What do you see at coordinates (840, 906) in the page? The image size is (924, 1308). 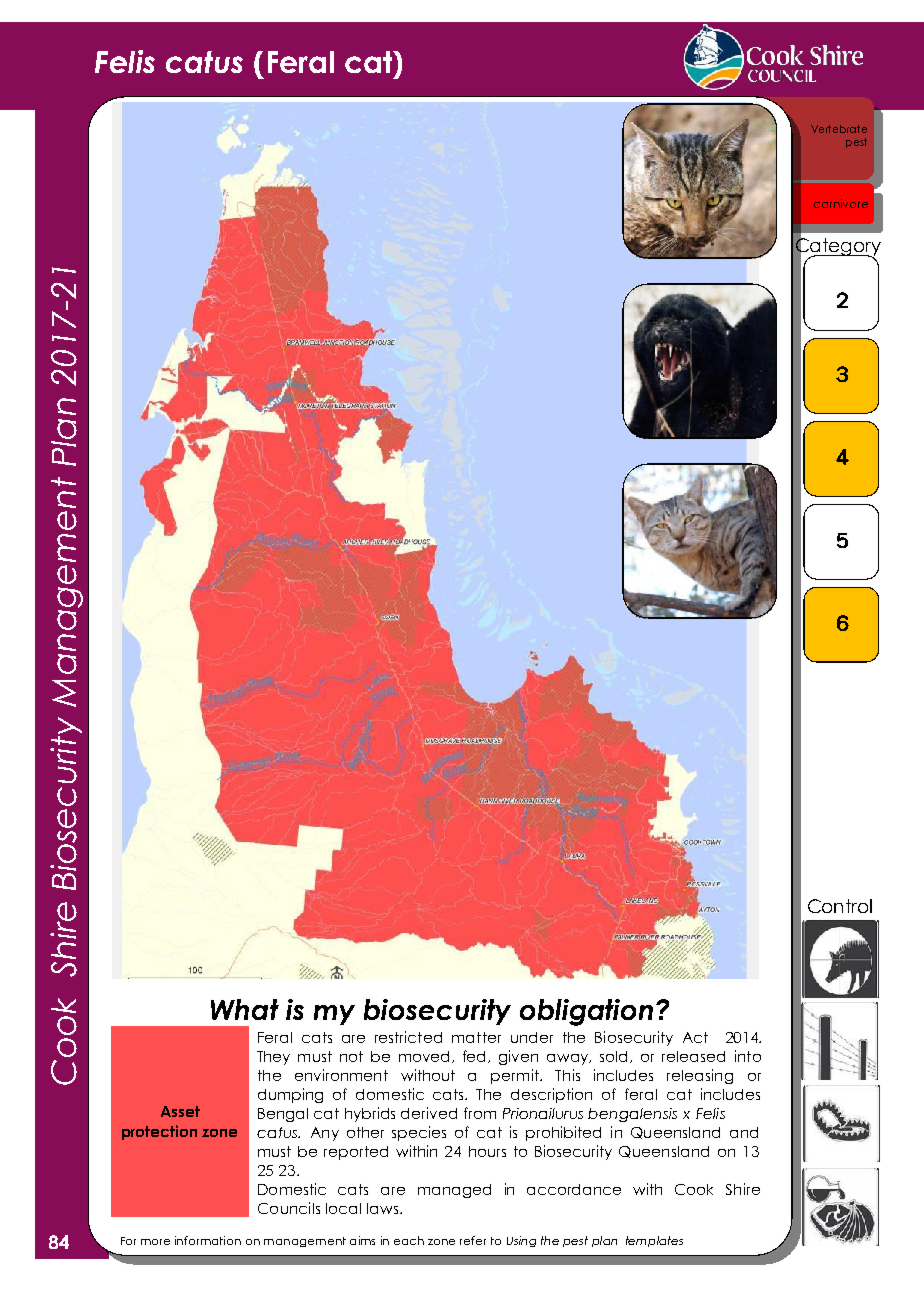 I see `Control` at bounding box center [840, 906].
